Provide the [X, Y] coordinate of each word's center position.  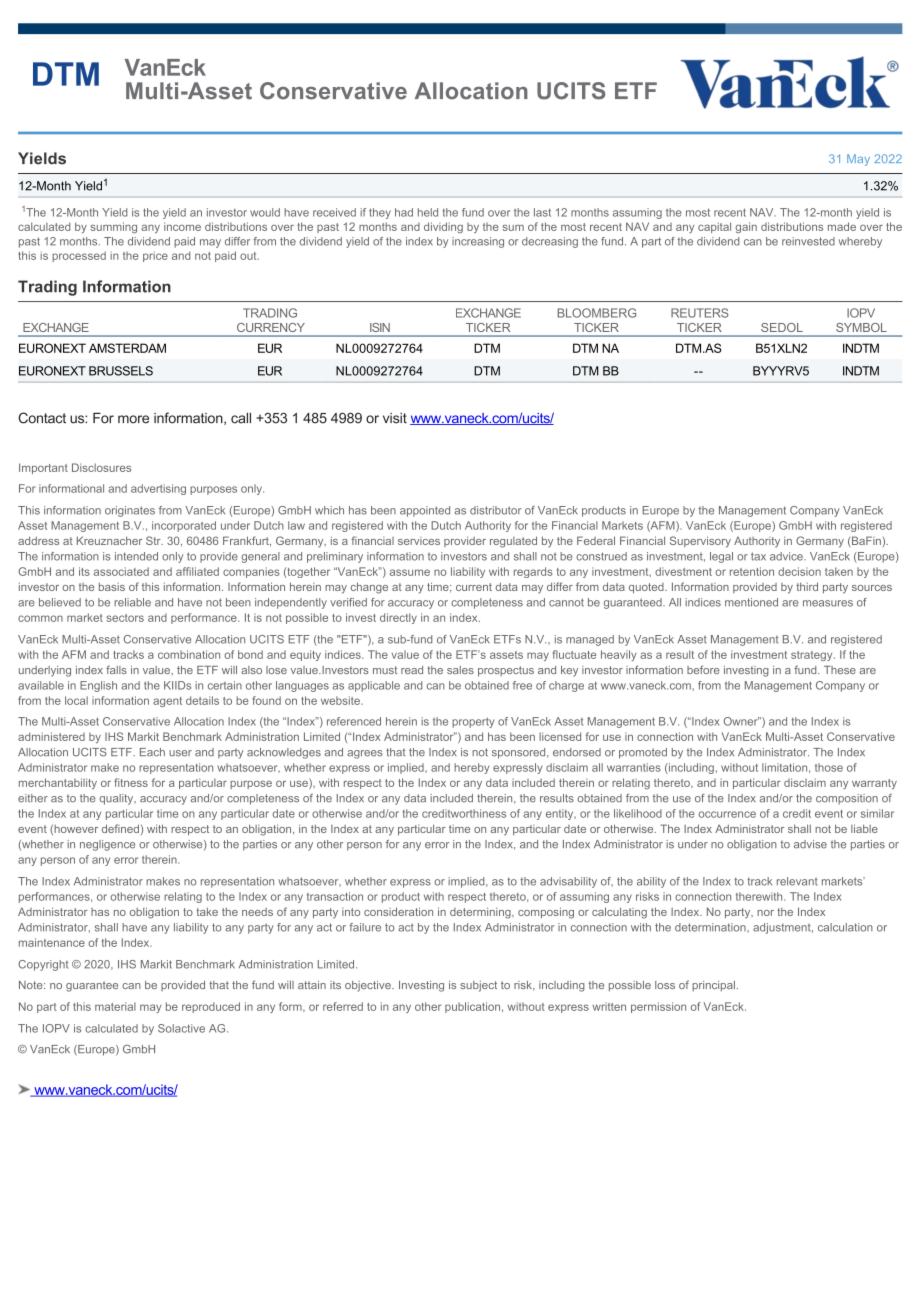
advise [810, 844]
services [419, 541]
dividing [443, 227]
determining [481, 913]
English [98, 686]
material [115, 1006]
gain [746, 227]
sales [460, 670]
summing [113, 227]
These [840, 670]
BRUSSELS [121, 371]
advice [787, 556]
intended [136, 556]
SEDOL [782, 327]
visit [395, 418]
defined [120, 828]
